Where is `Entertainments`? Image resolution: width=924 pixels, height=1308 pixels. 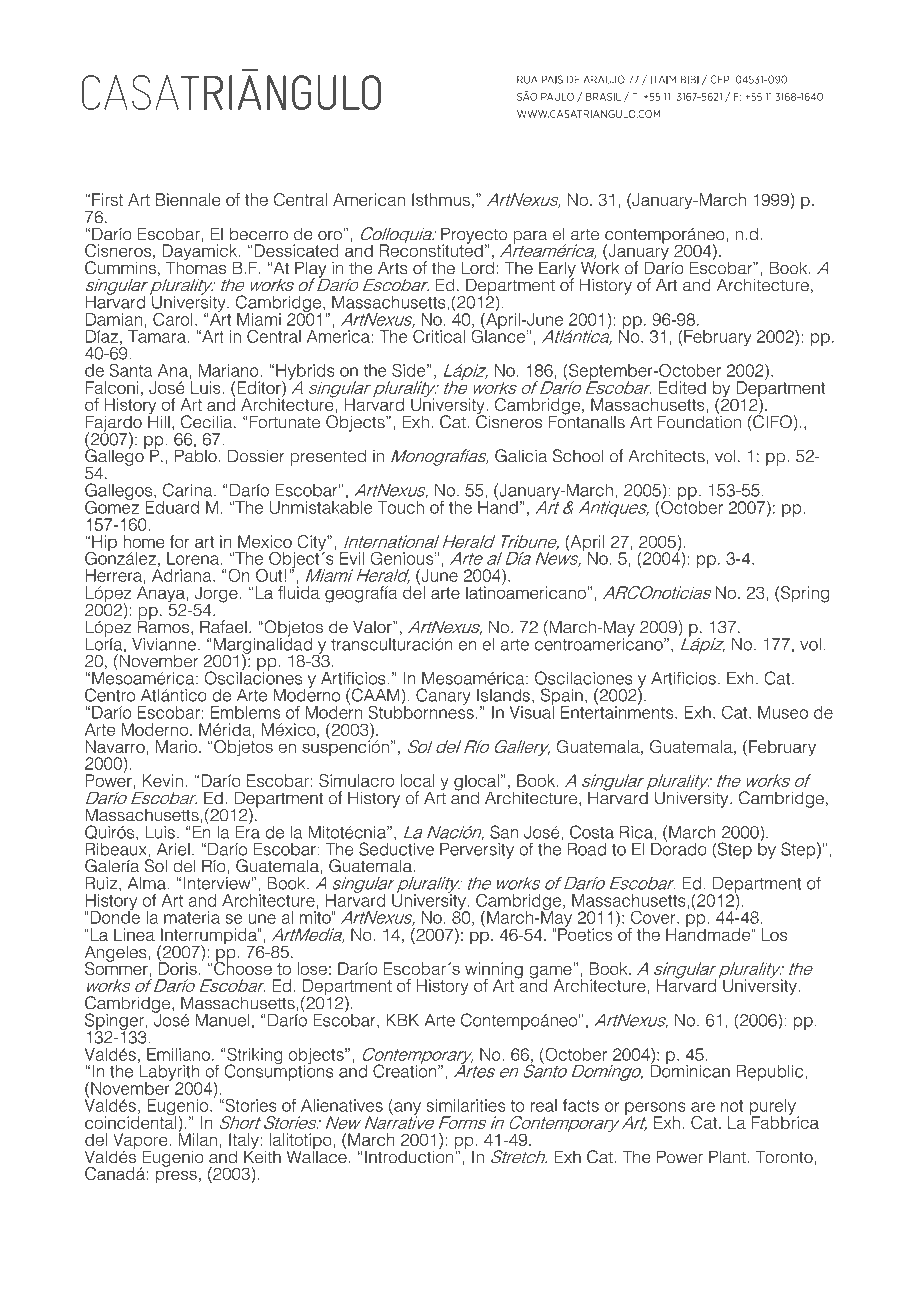
Entertainments is located at coordinates (618, 711).
